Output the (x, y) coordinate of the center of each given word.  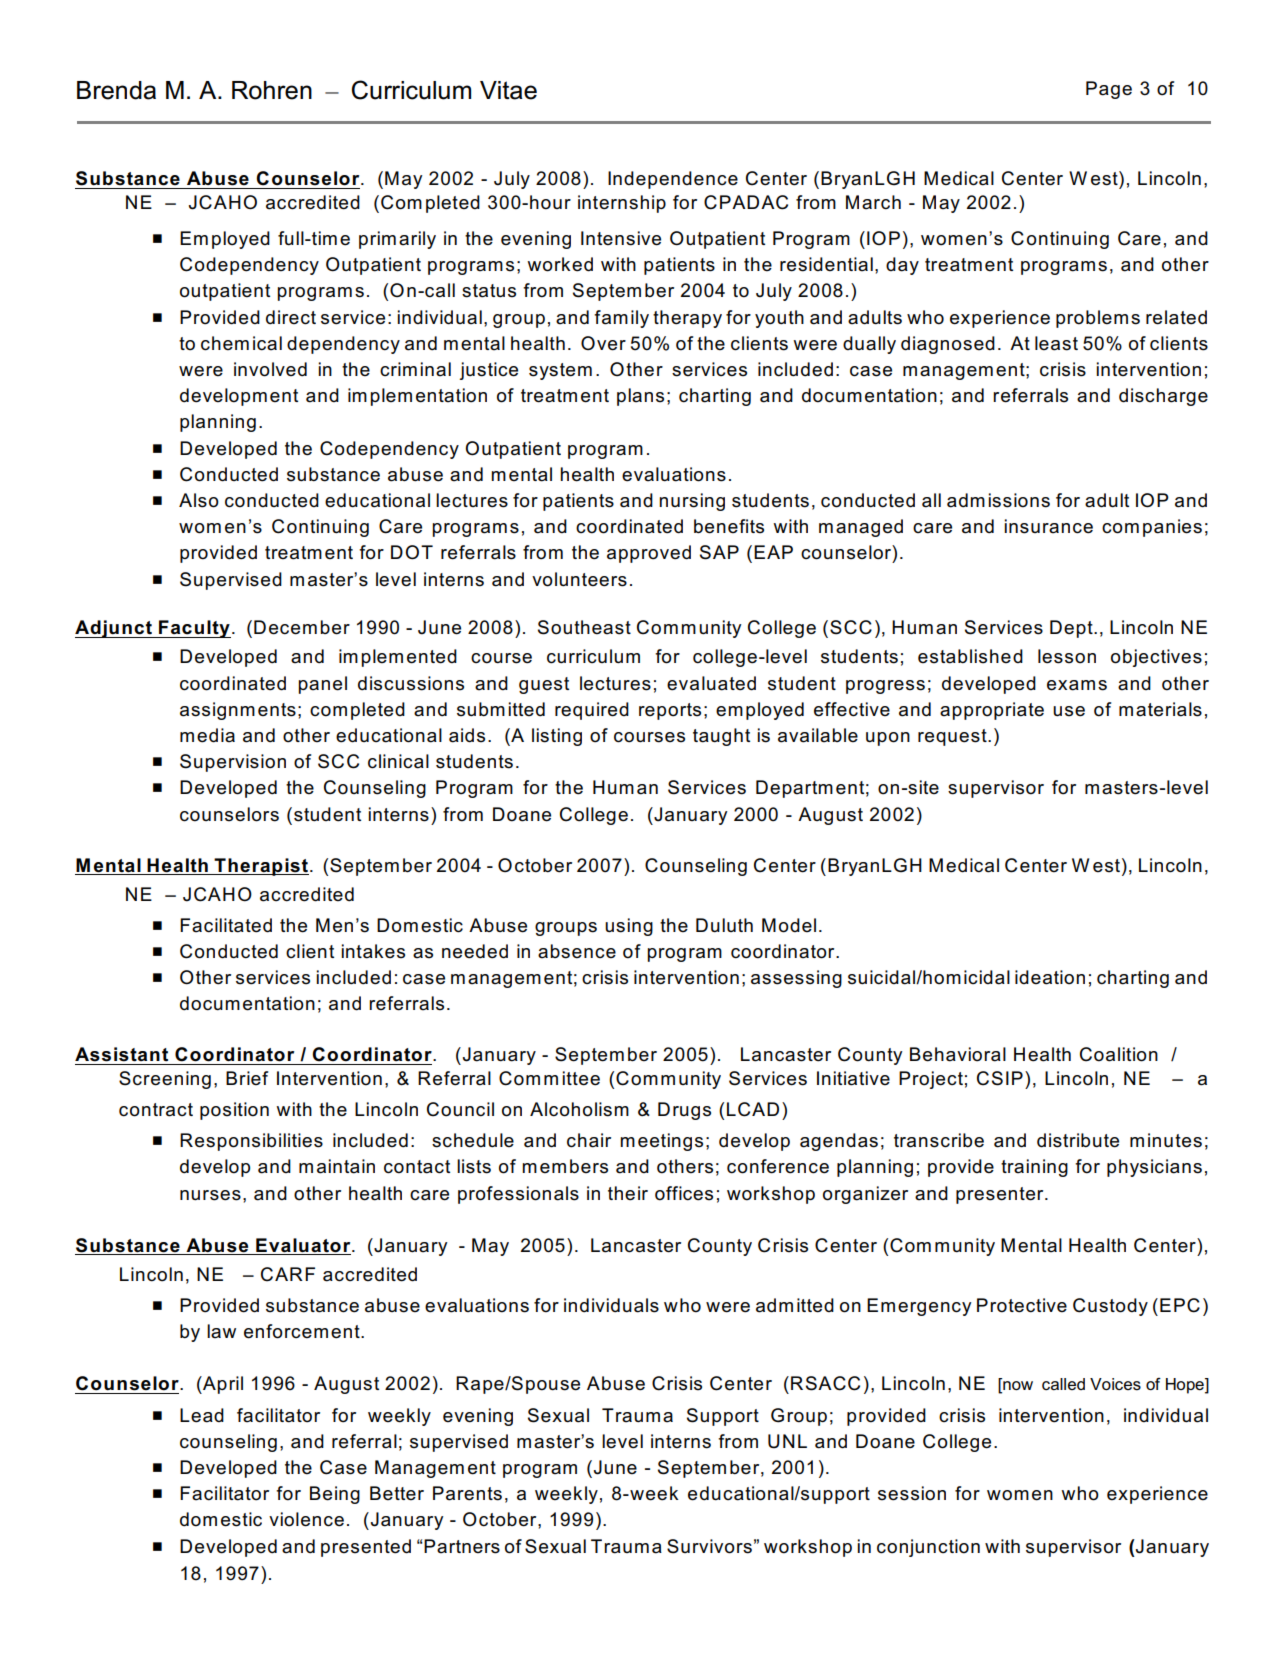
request (953, 737)
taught (721, 737)
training (1034, 1168)
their (628, 1193)
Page (1109, 90)
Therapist (260, 867)
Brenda (116, 90)
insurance (1048, 526)
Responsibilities (251, 1142)
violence (306, 1519)
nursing (692, 502)
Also (199, 500)
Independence (673, 180)
